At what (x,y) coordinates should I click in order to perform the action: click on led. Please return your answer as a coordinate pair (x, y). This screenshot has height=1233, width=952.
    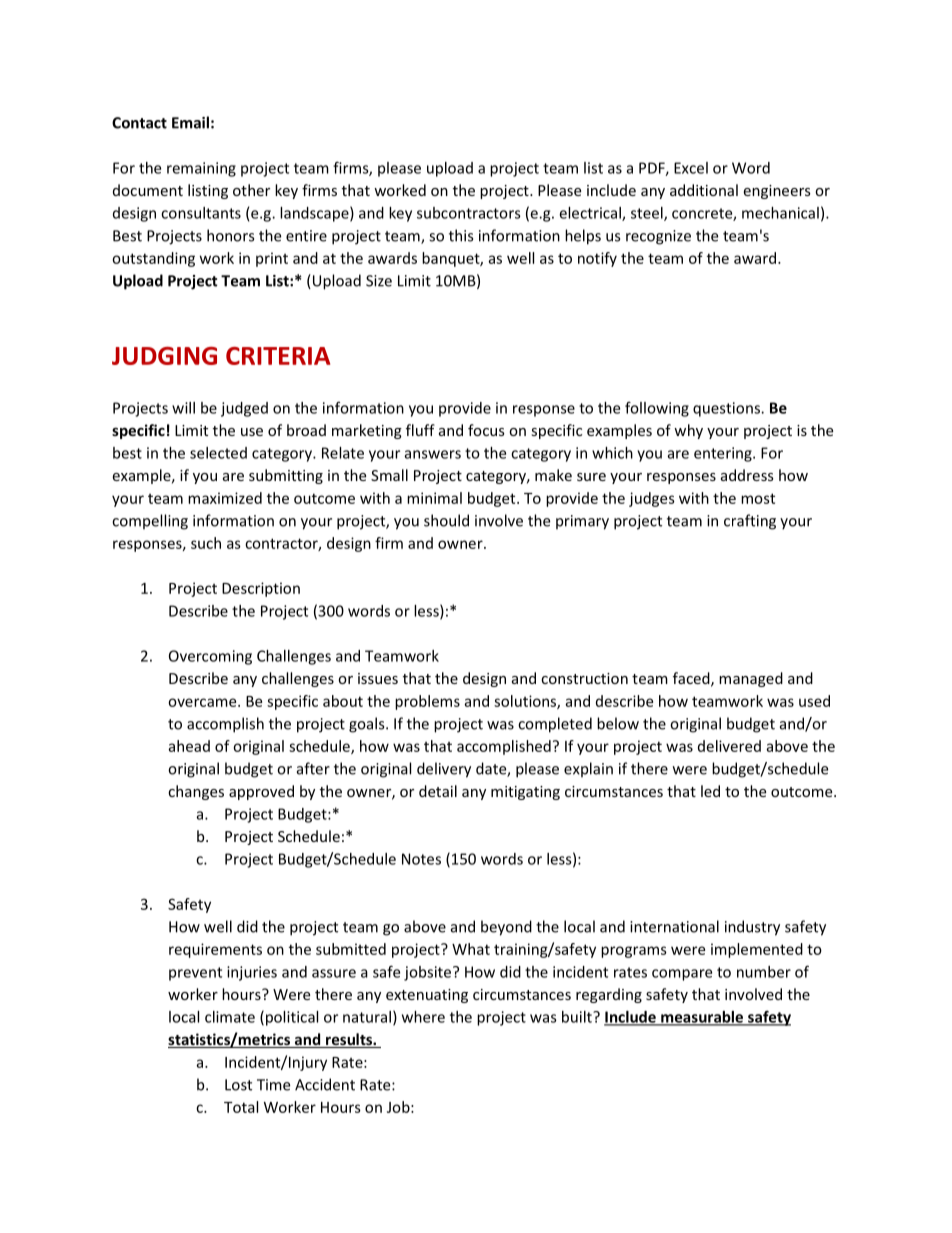
    Looking at the image, I should click on (710, 791).
